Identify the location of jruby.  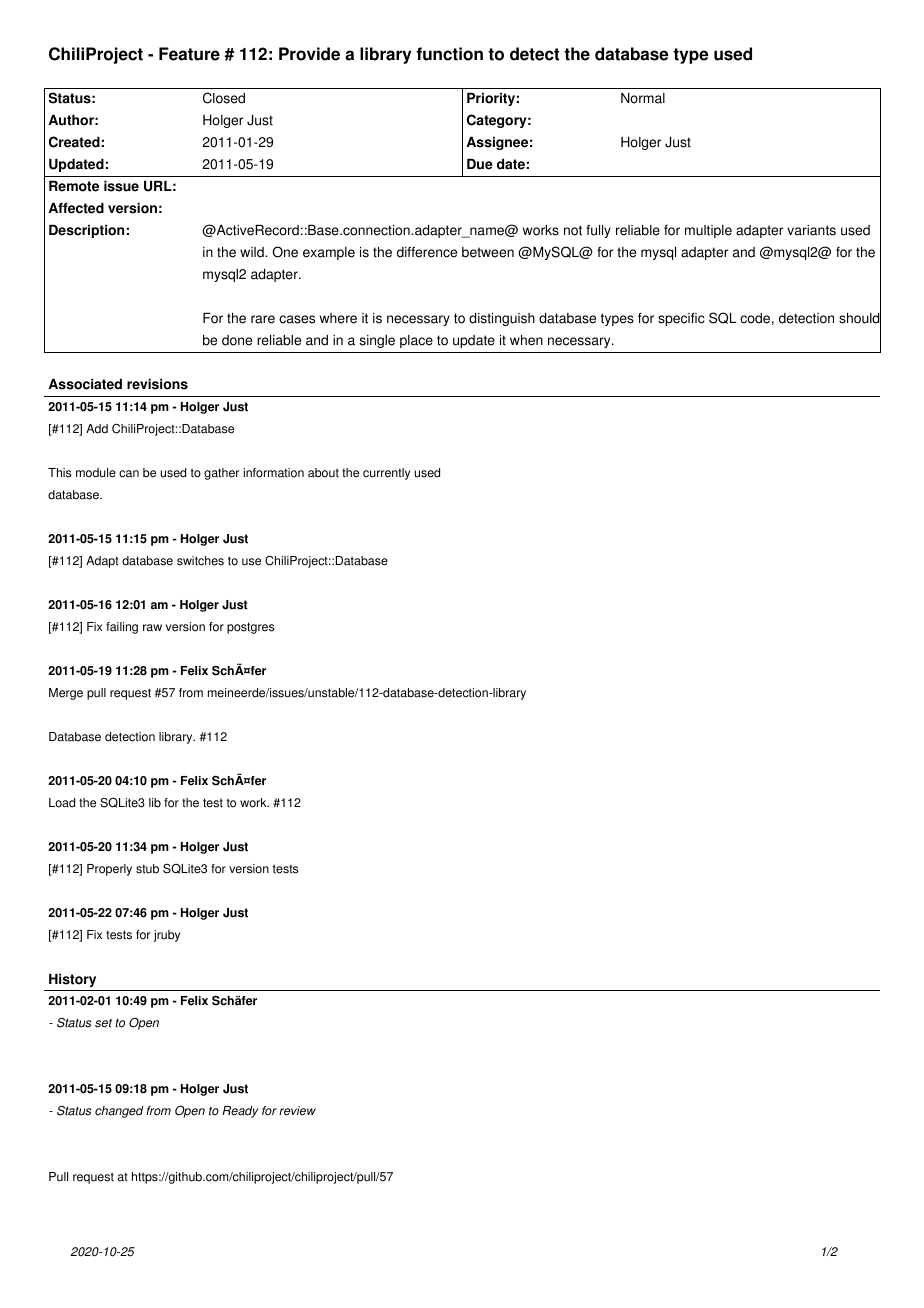
(167, 936).
